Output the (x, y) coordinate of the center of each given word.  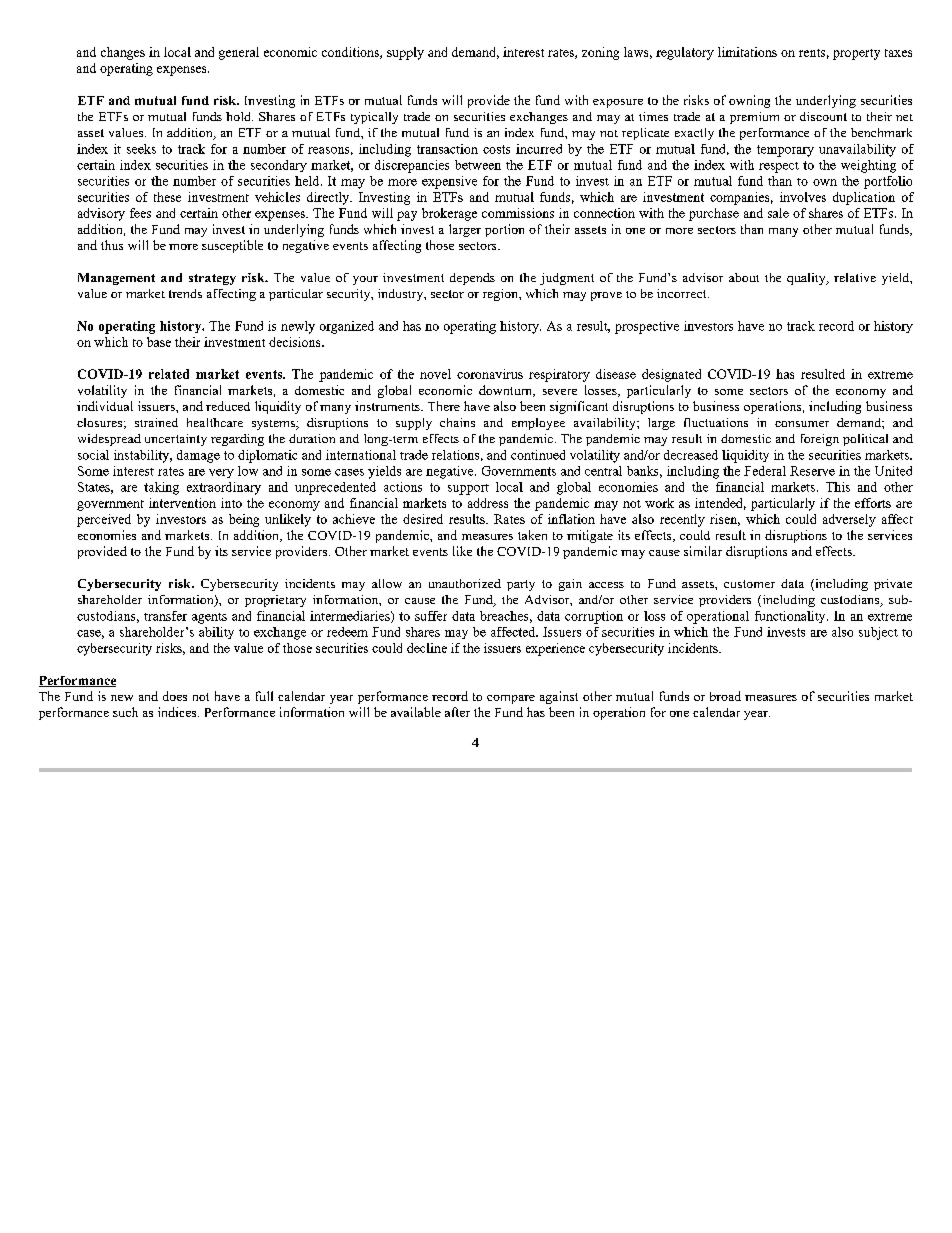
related (169, 374)
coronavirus (490, 374)
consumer (802, 424)
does (175, 696)
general (239, 53)
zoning (600, 53)
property (856, 54)
